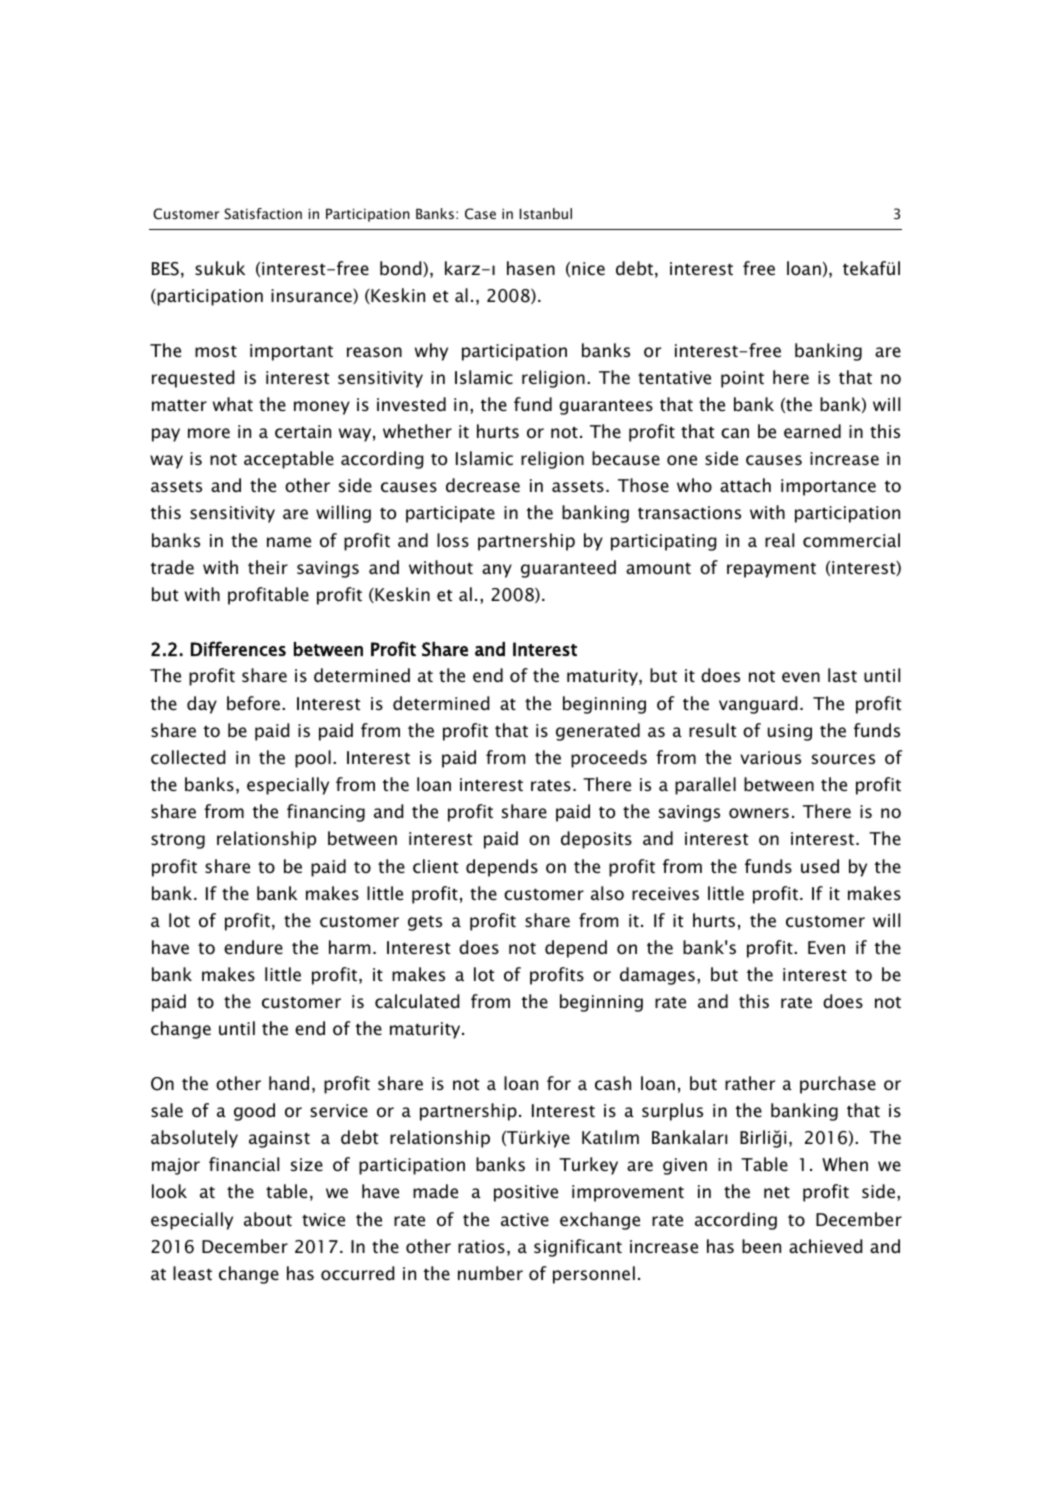 The width and height of the document is (1052, 1488). I want to click on decrease, so click(483, 485).
